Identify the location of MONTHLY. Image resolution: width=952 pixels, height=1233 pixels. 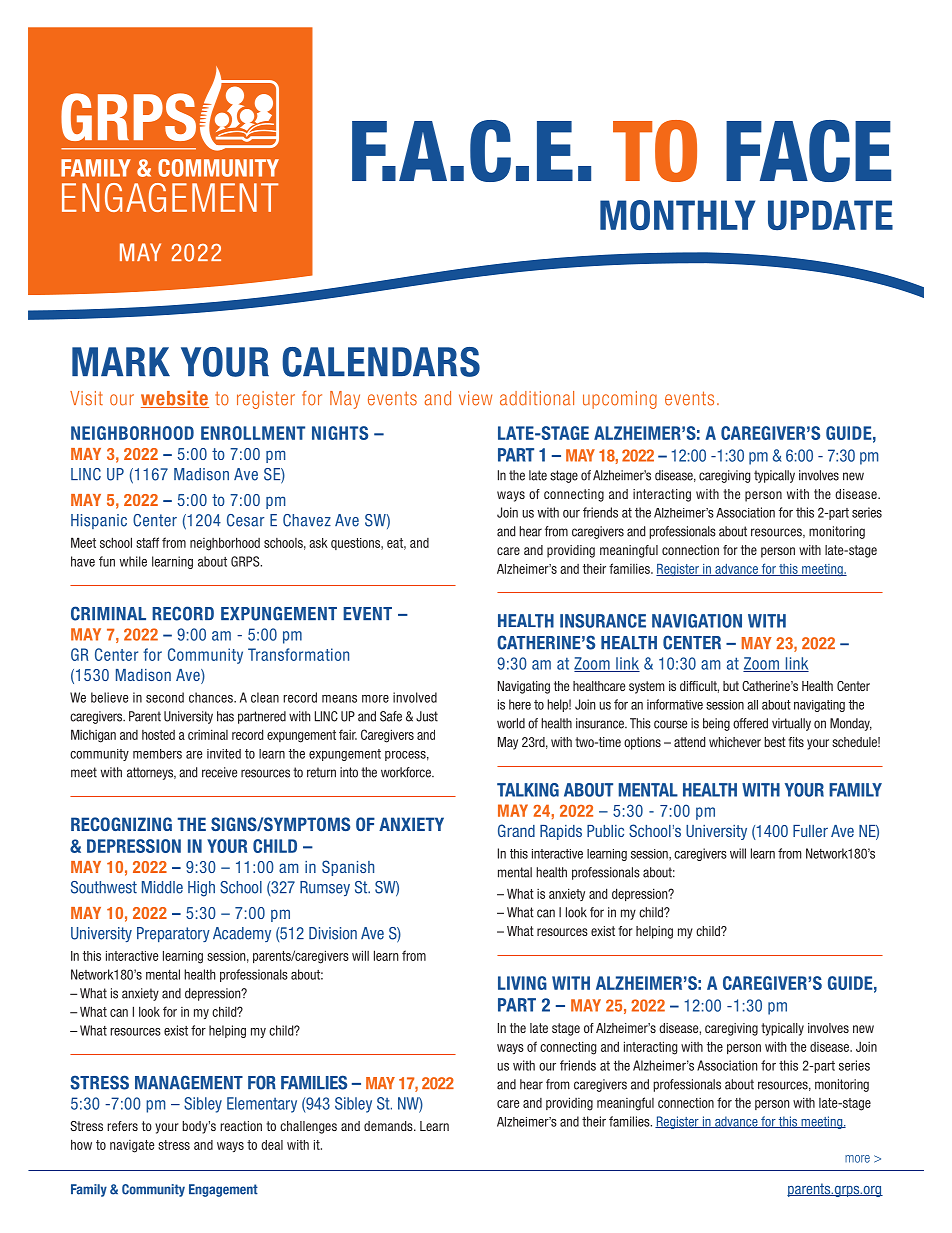
(677, 215).
